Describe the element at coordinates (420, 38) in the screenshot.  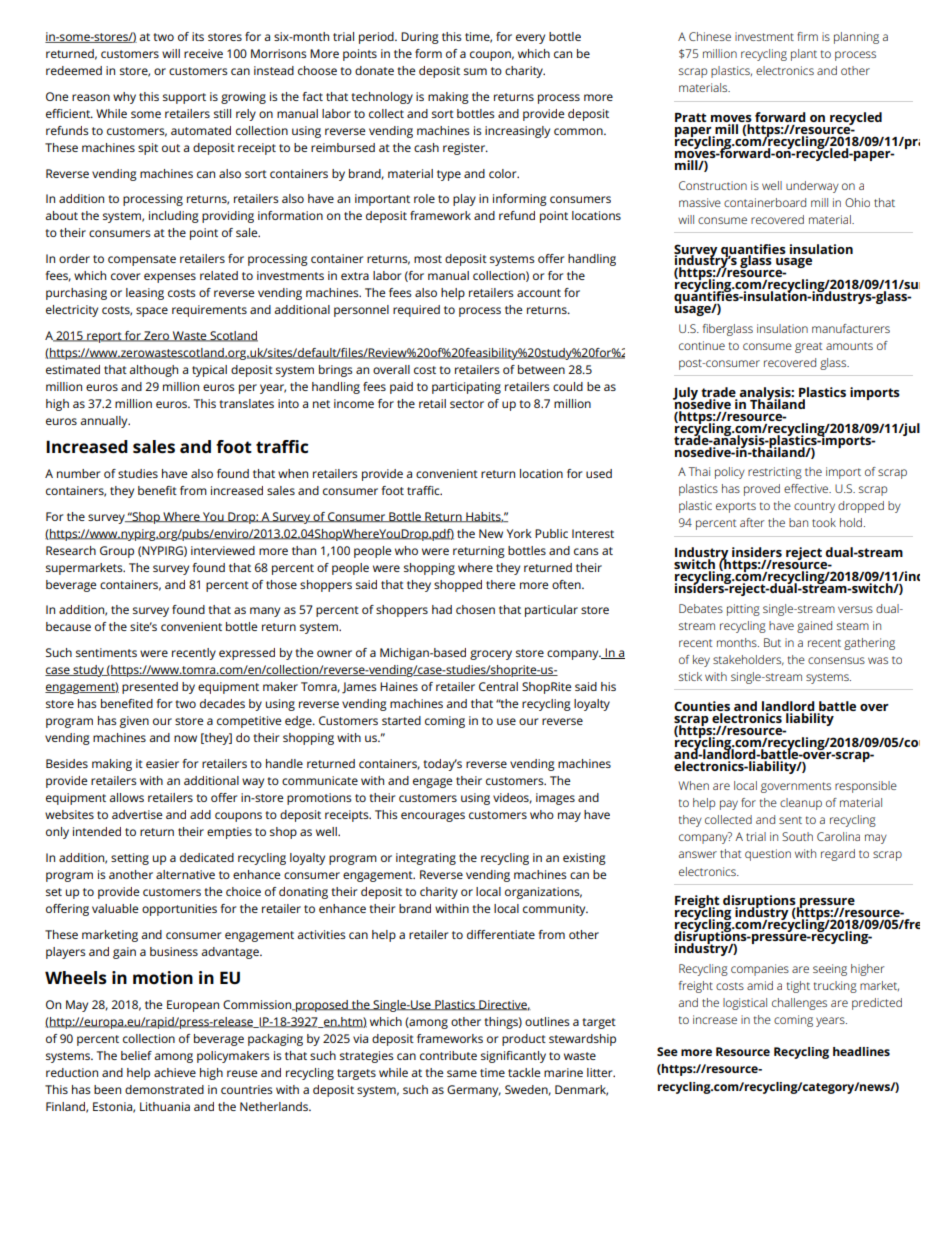
I see `During` at that location.
